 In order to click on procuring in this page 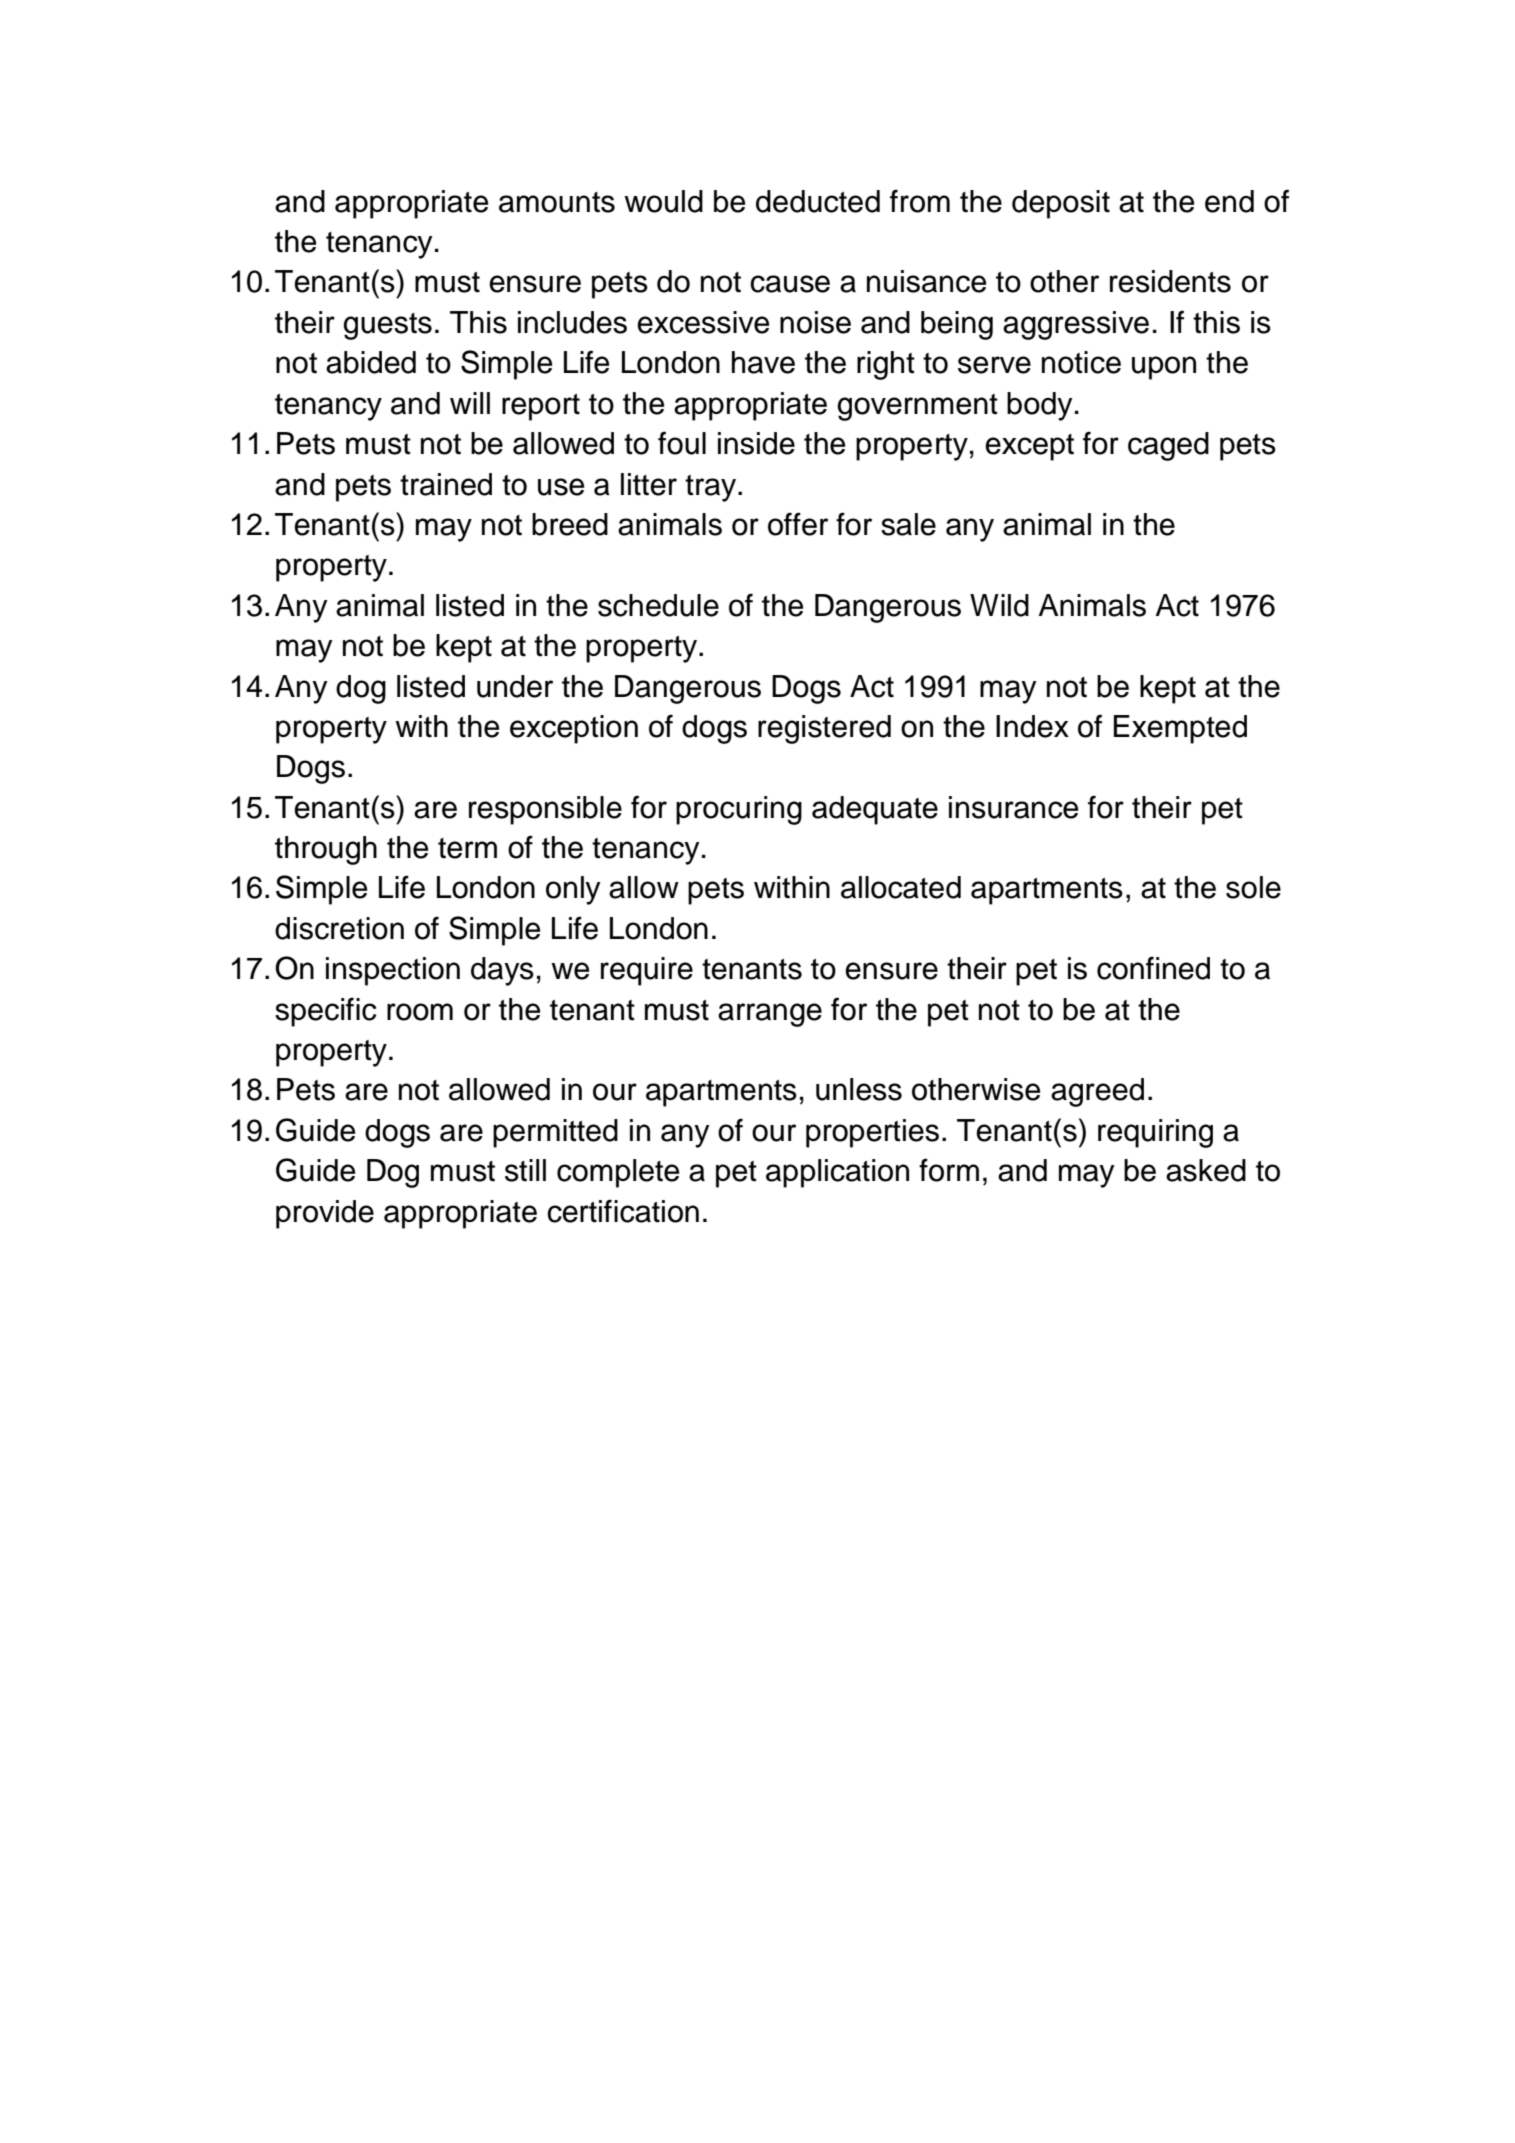, I will do `click(739, 810)`.
